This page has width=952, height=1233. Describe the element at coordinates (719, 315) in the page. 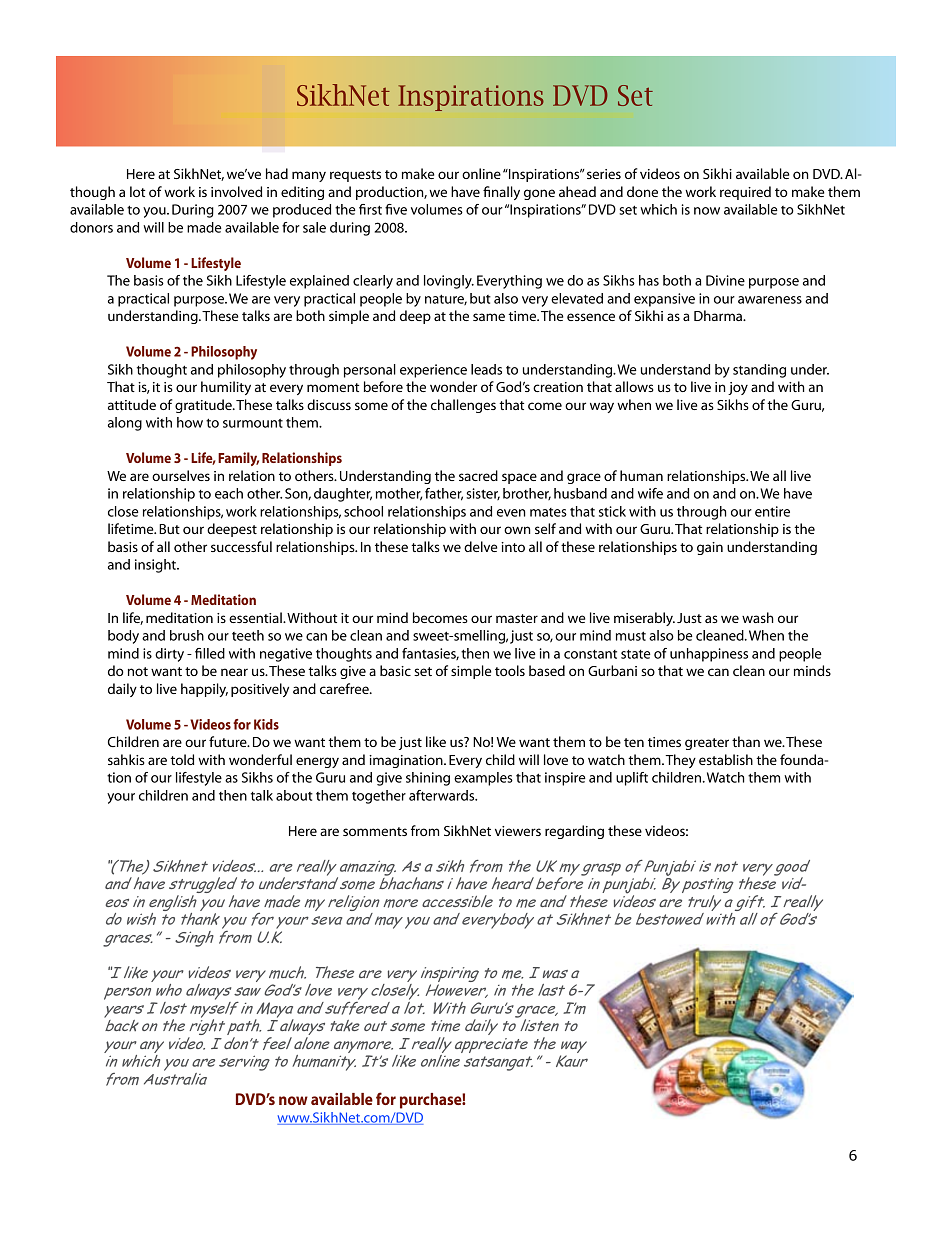

I see `Dharma` at that location.
